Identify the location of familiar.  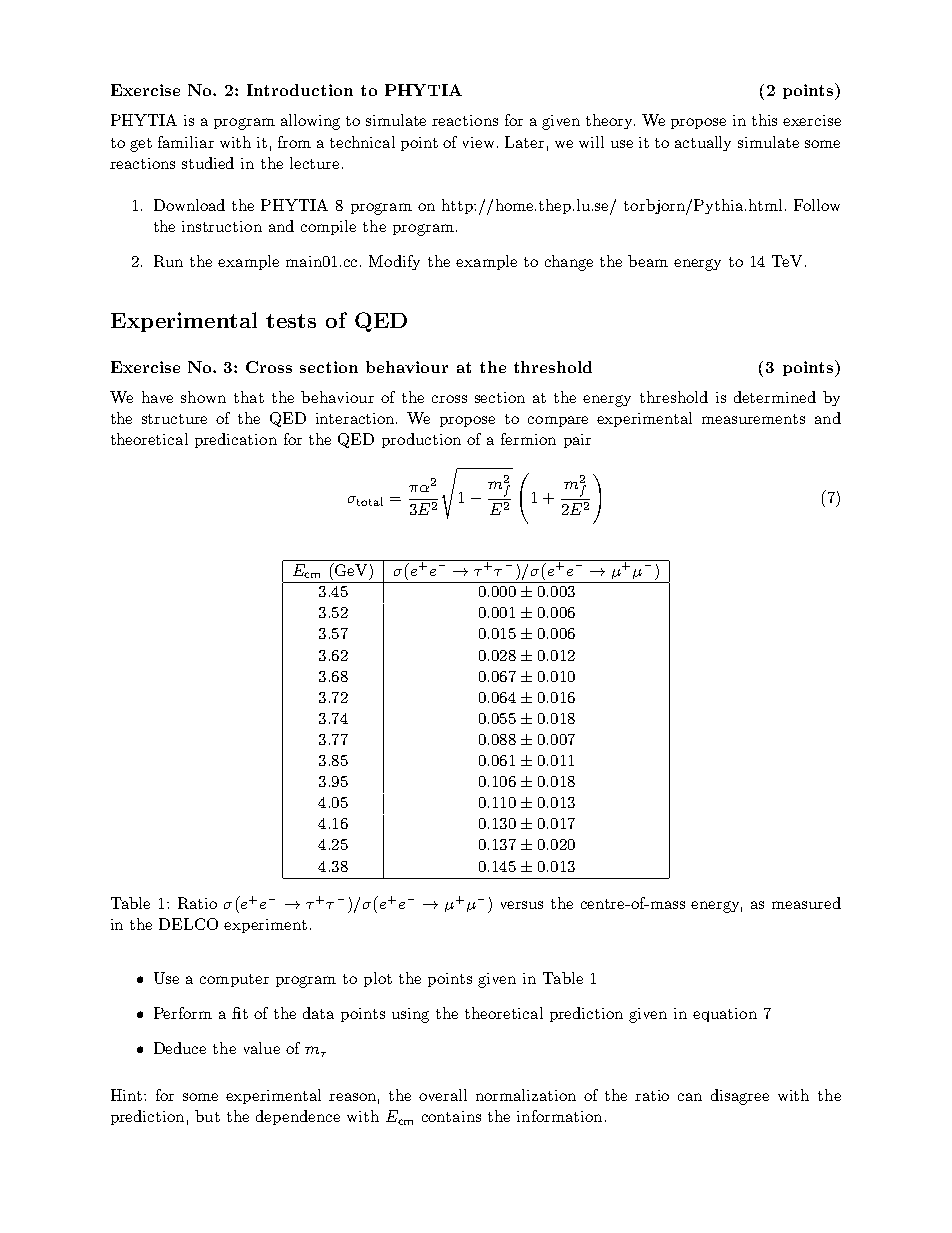
(186, 142).
